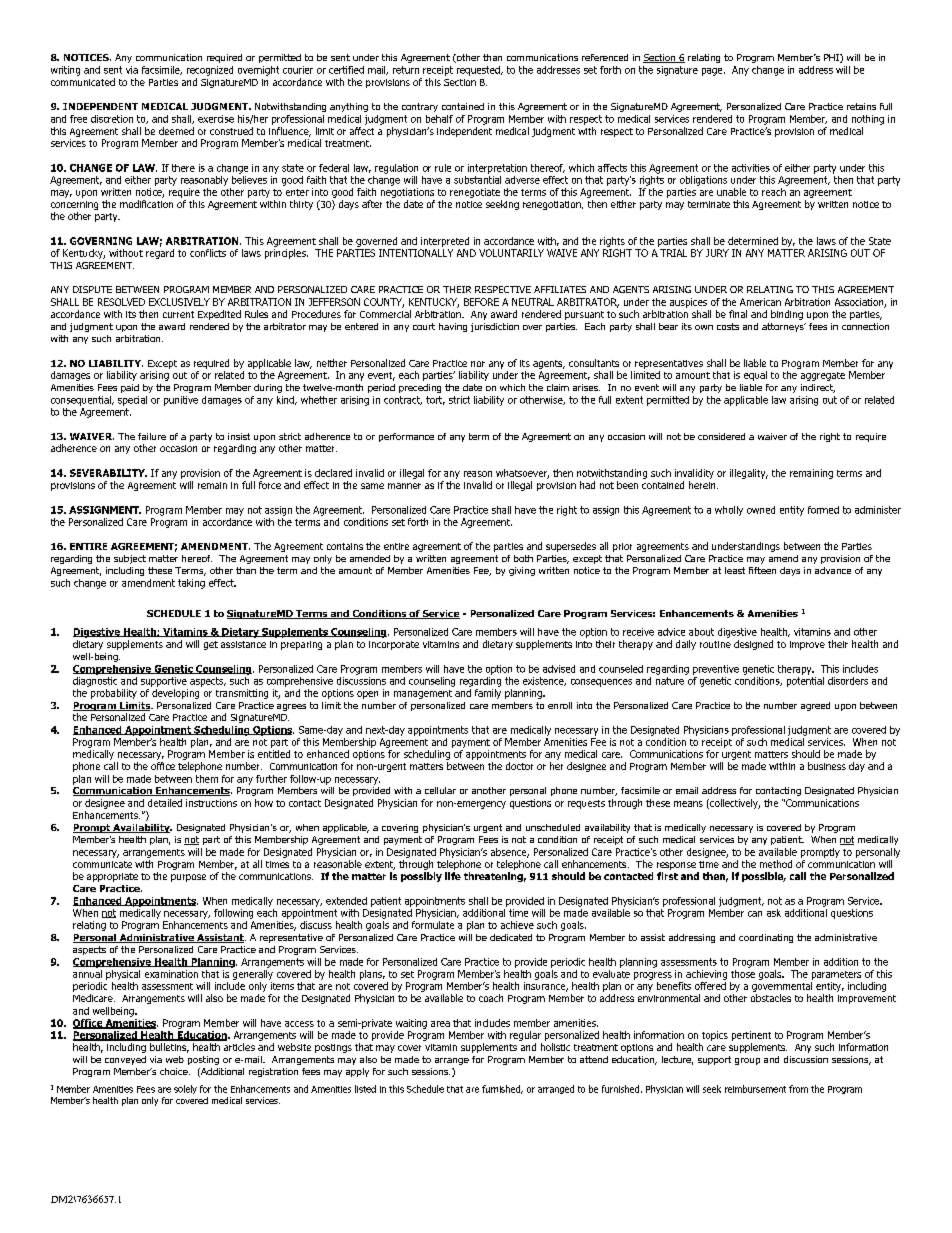 The width and height of the screenshot is (952, 1233). Describe the element at coordinates (210, 71) in the screenshot. I see `recognized` at that location.
